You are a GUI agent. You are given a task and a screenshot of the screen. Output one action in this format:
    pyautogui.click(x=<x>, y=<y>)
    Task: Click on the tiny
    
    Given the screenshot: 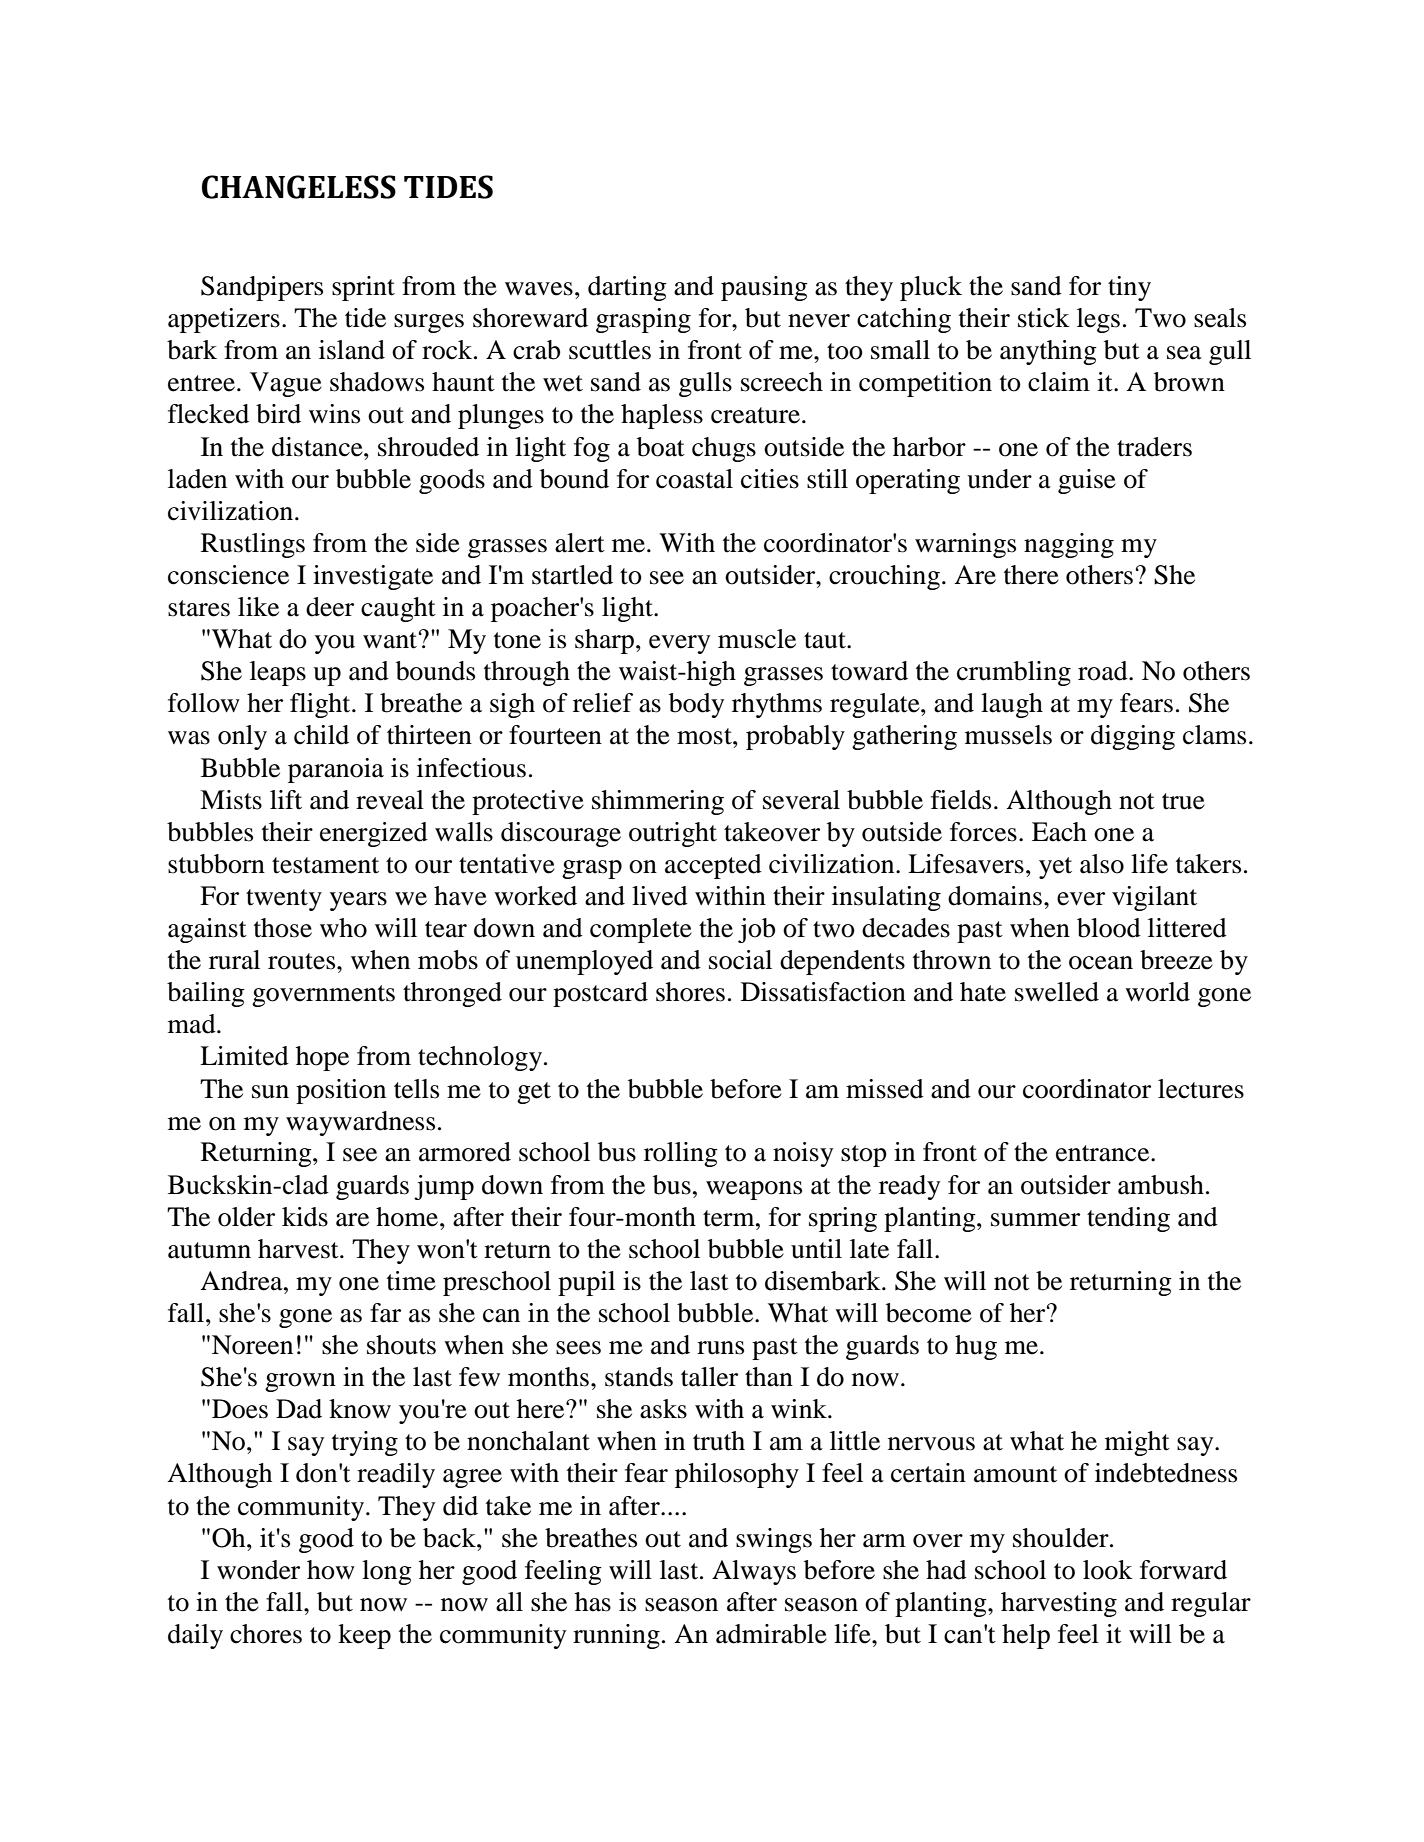 What is the action you would take?
    pyautogui.click(x=1129, y=288)
